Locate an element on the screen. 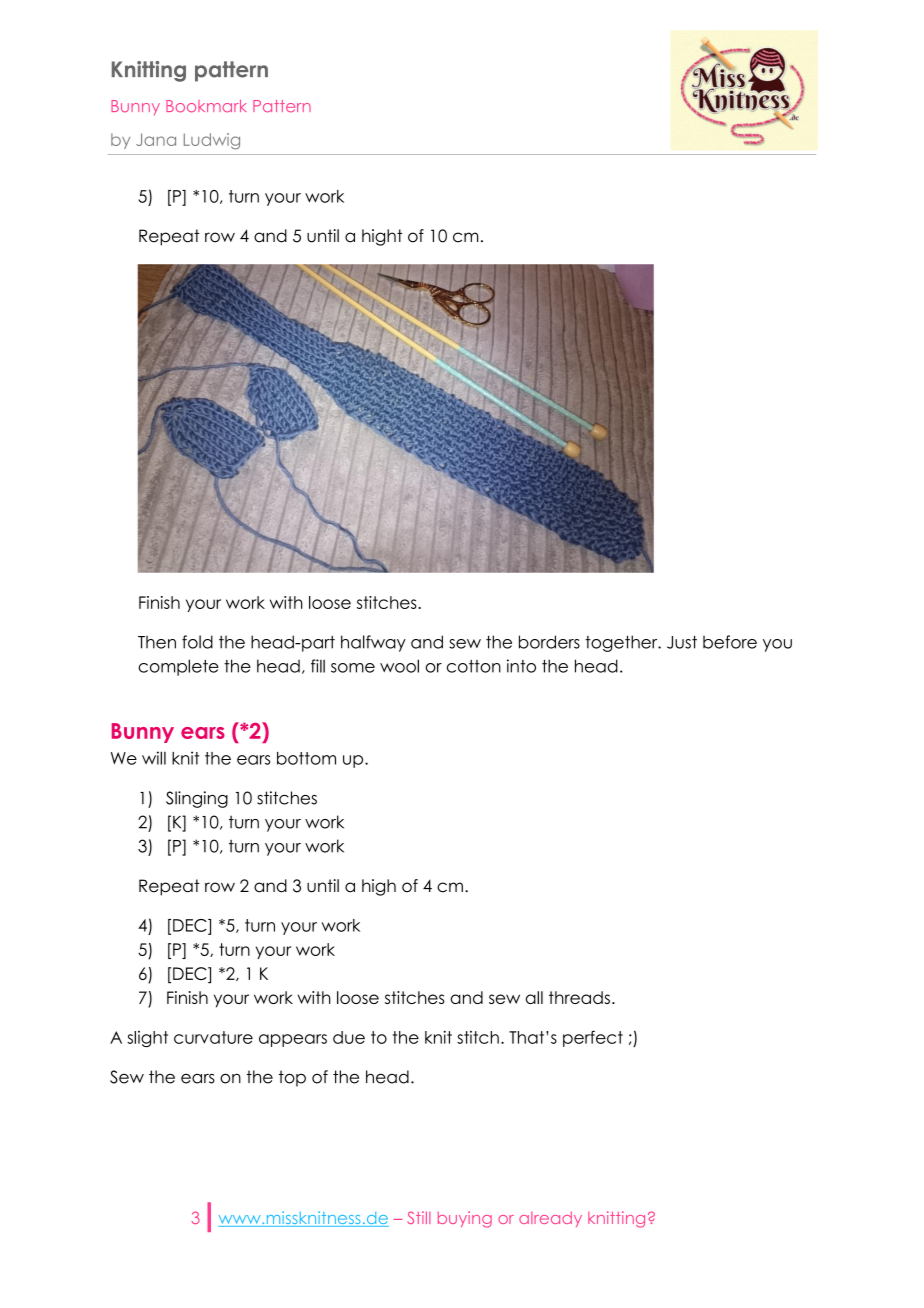  Just is located at coordinates (682, 642).
